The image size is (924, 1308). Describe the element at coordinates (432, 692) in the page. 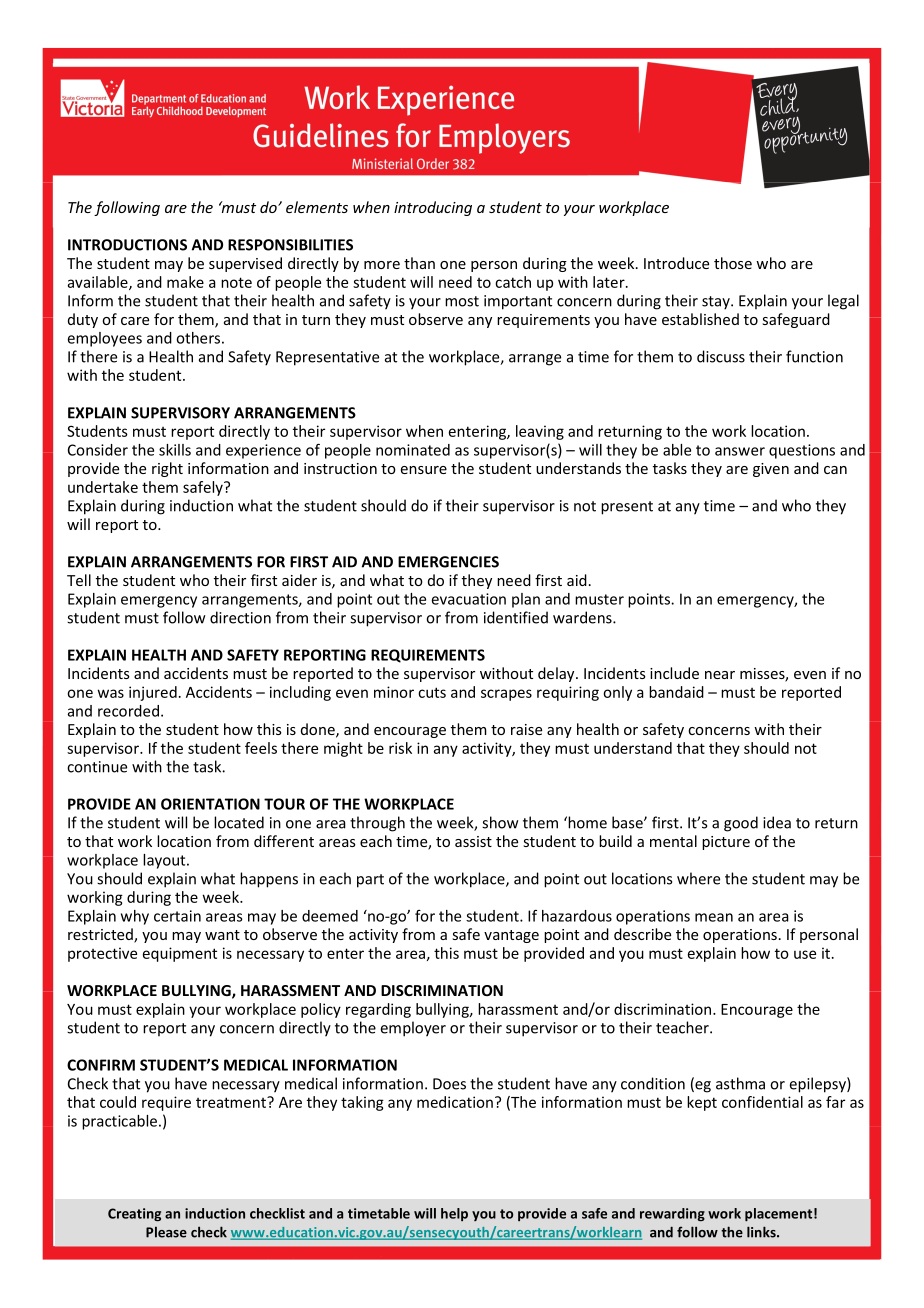

I see `cuts` at that location.
